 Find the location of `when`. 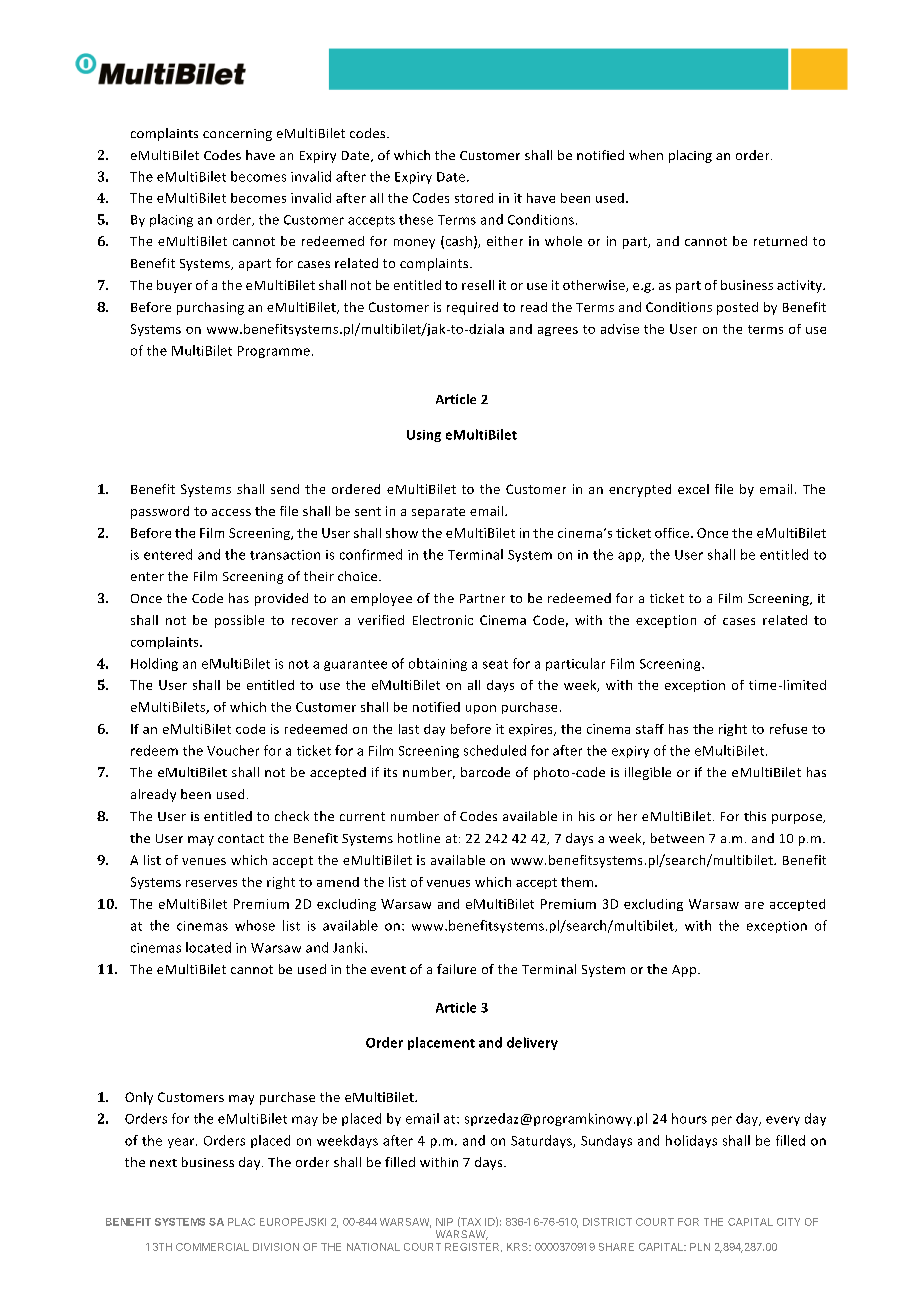

when is located at coordinates (646, 155).
